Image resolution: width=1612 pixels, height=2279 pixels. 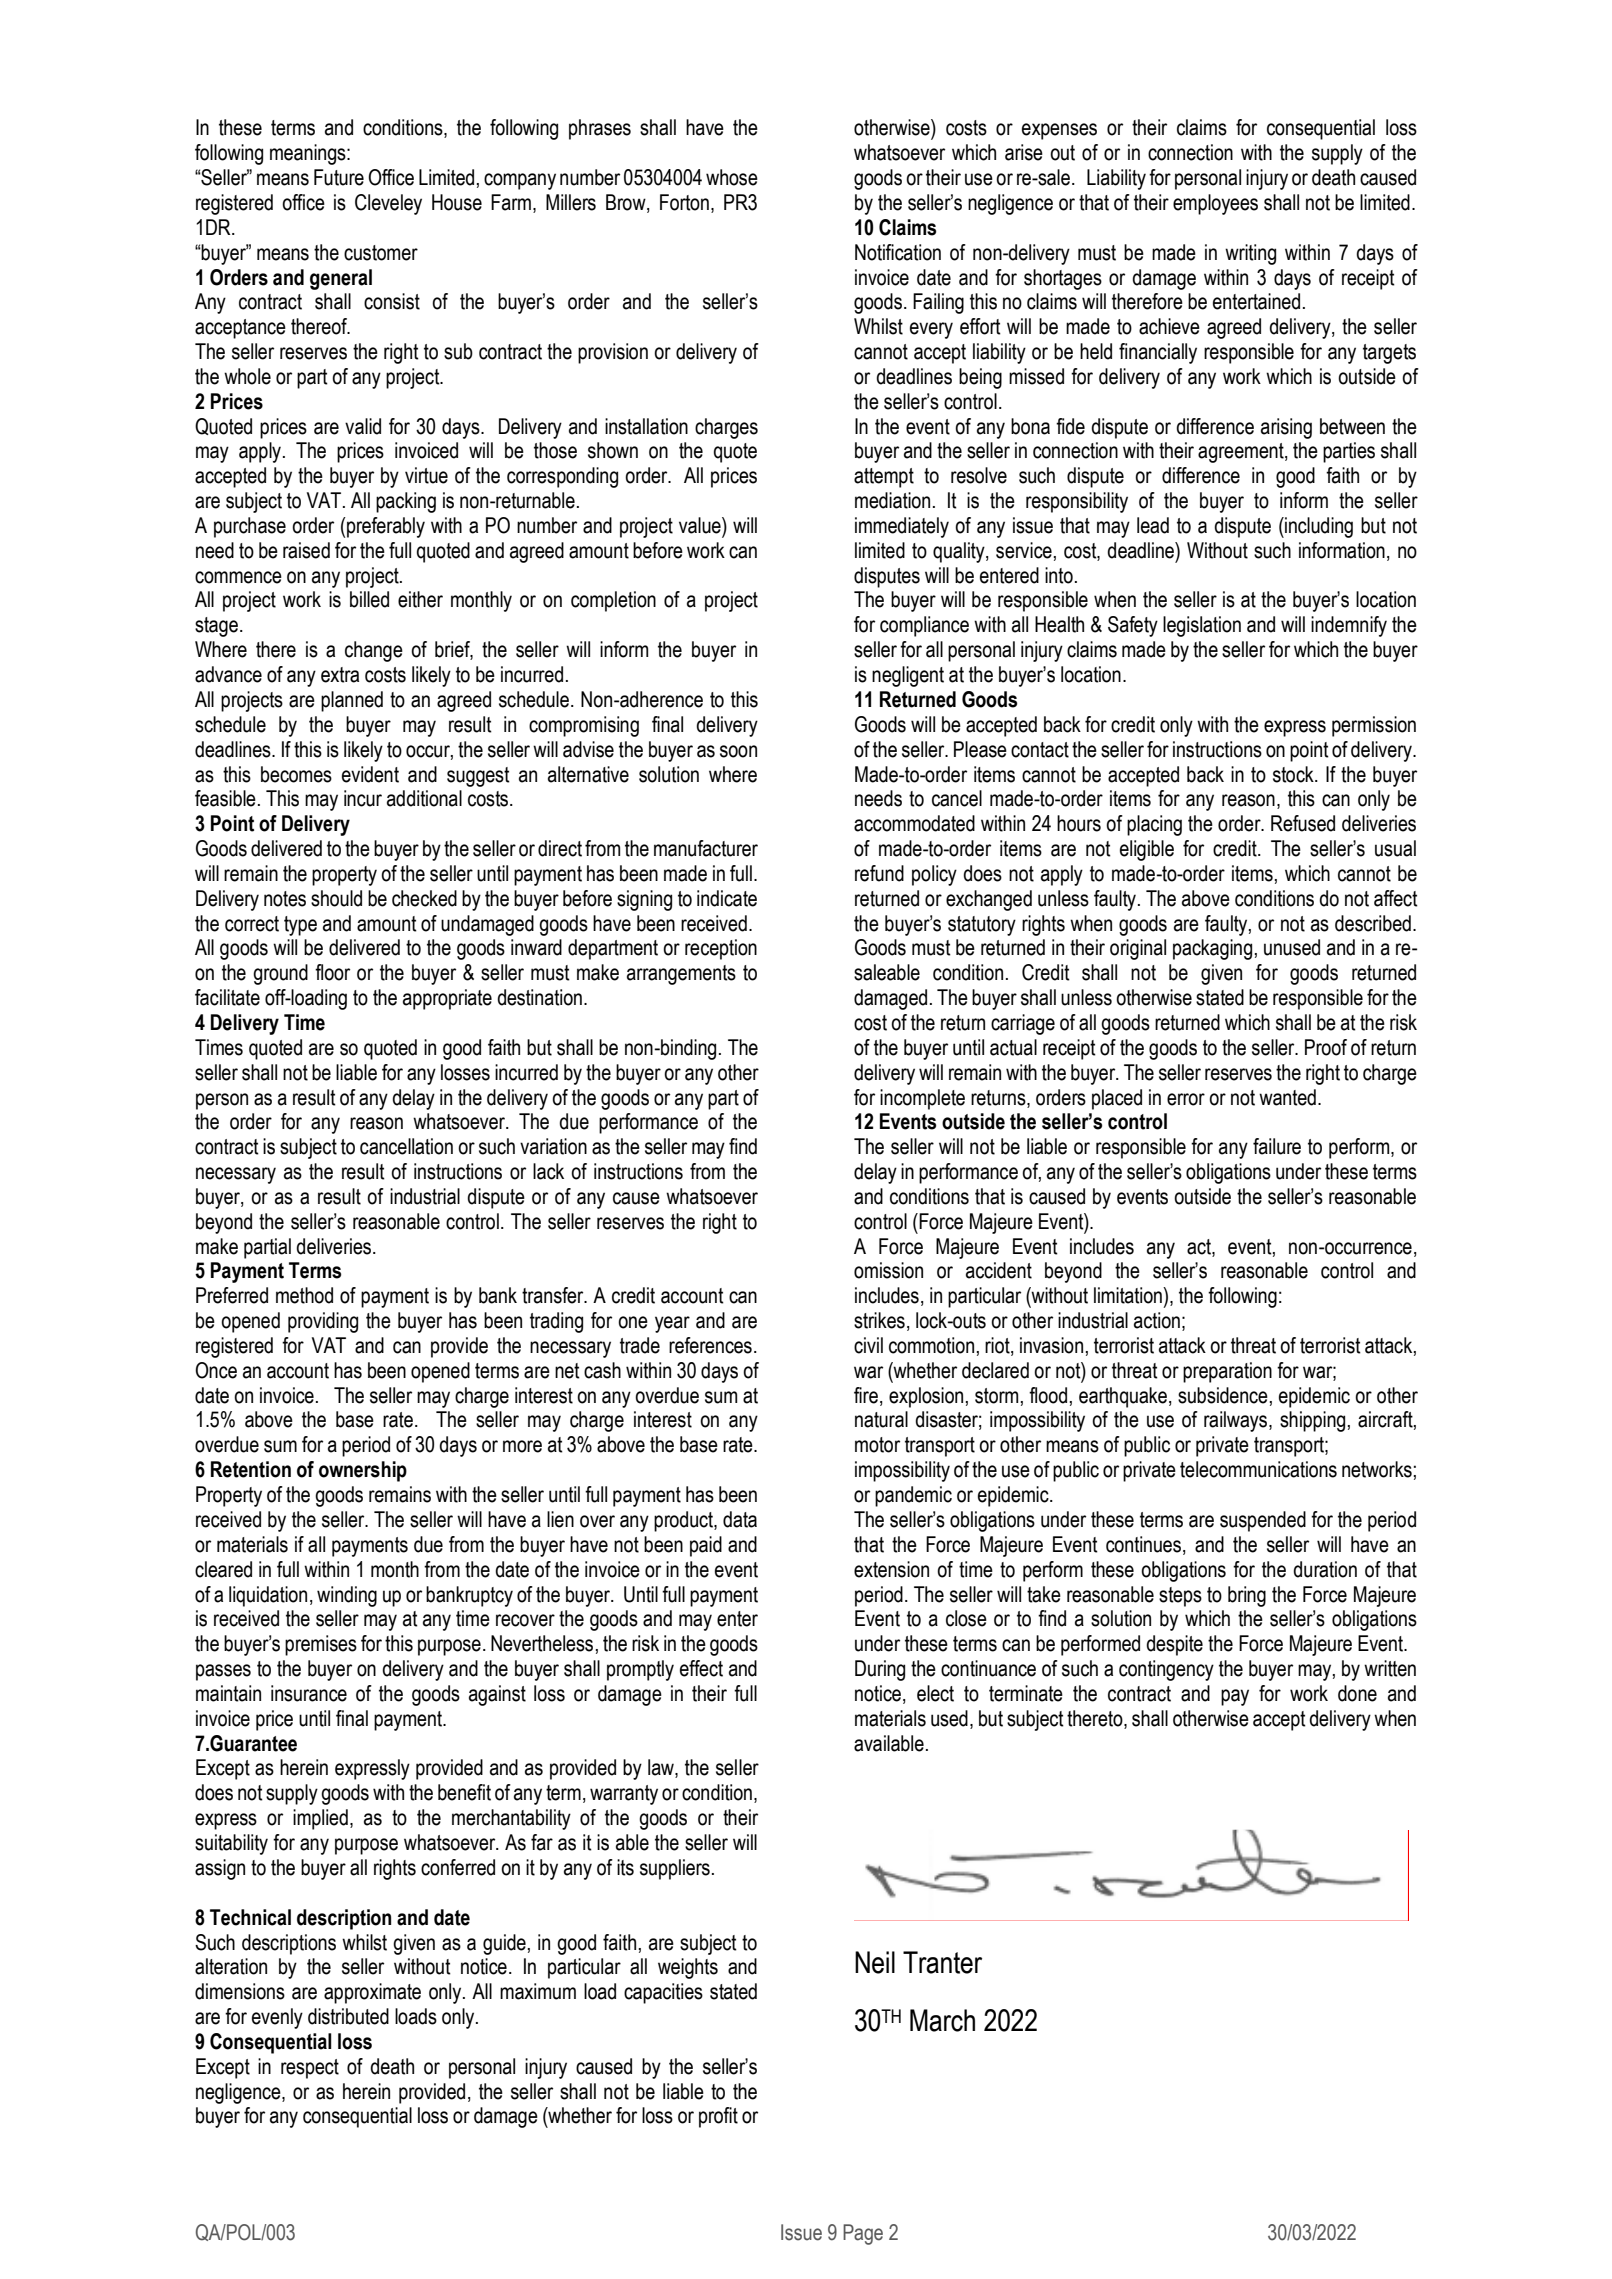 What do you see at coordinates (863, 2234) in the screenshot?
I see `Page` at bounding box center [863, 2234].
